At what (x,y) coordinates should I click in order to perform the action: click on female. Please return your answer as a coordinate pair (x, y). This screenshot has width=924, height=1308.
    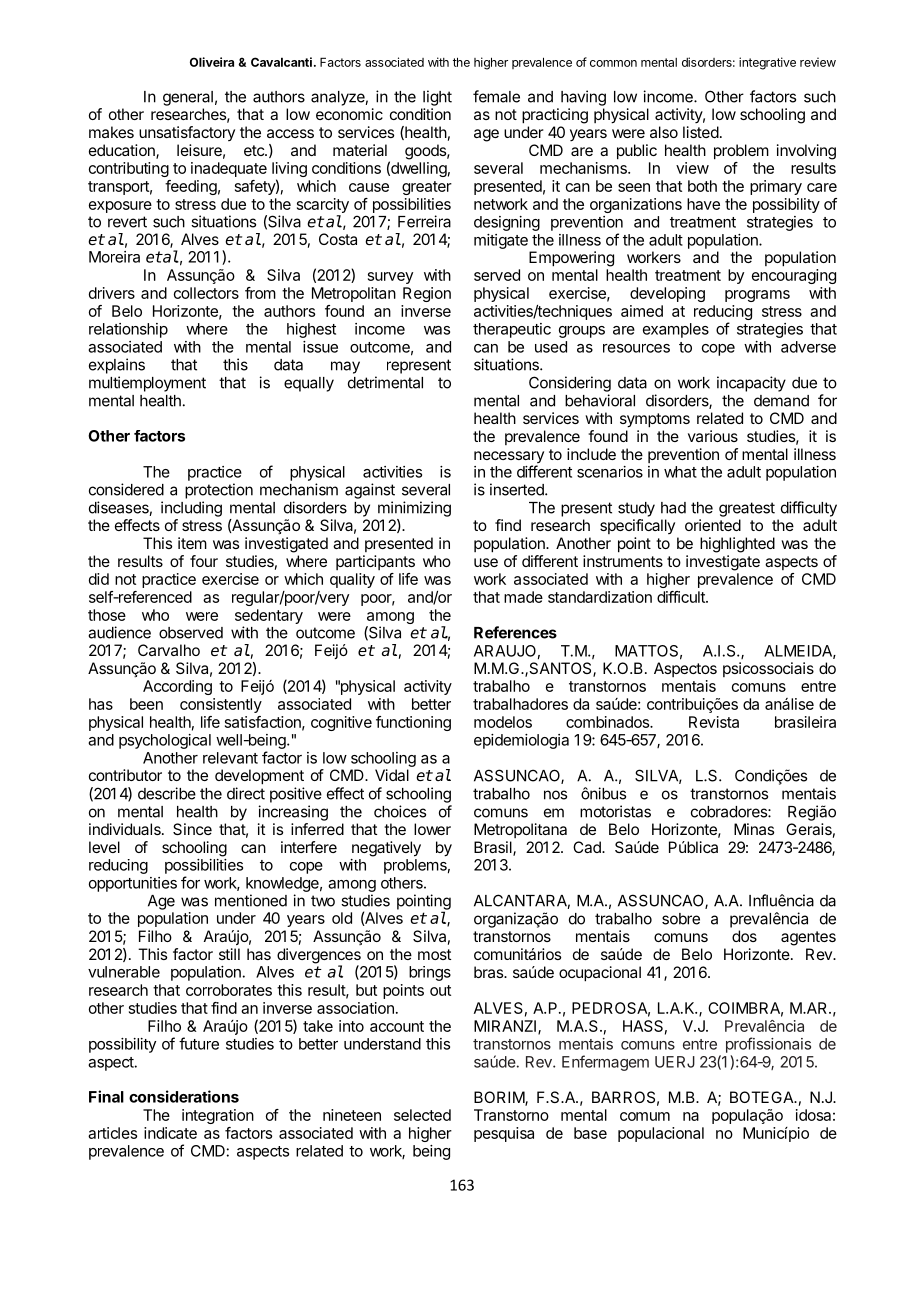
    Looking at the image, I should click on (496, 96).
